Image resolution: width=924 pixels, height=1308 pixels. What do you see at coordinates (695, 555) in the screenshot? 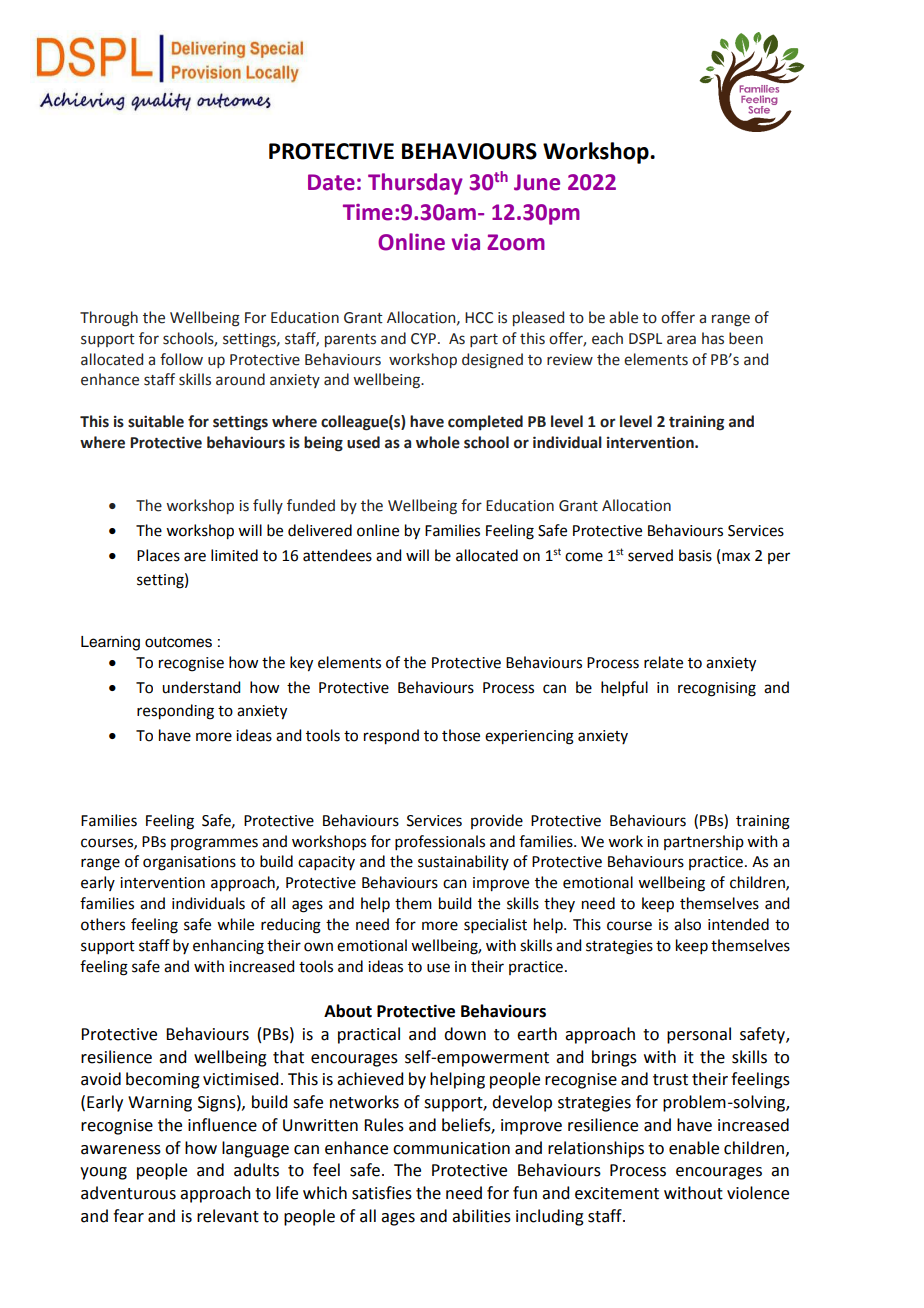
I see `basis` at bounding box center [695, 555].
